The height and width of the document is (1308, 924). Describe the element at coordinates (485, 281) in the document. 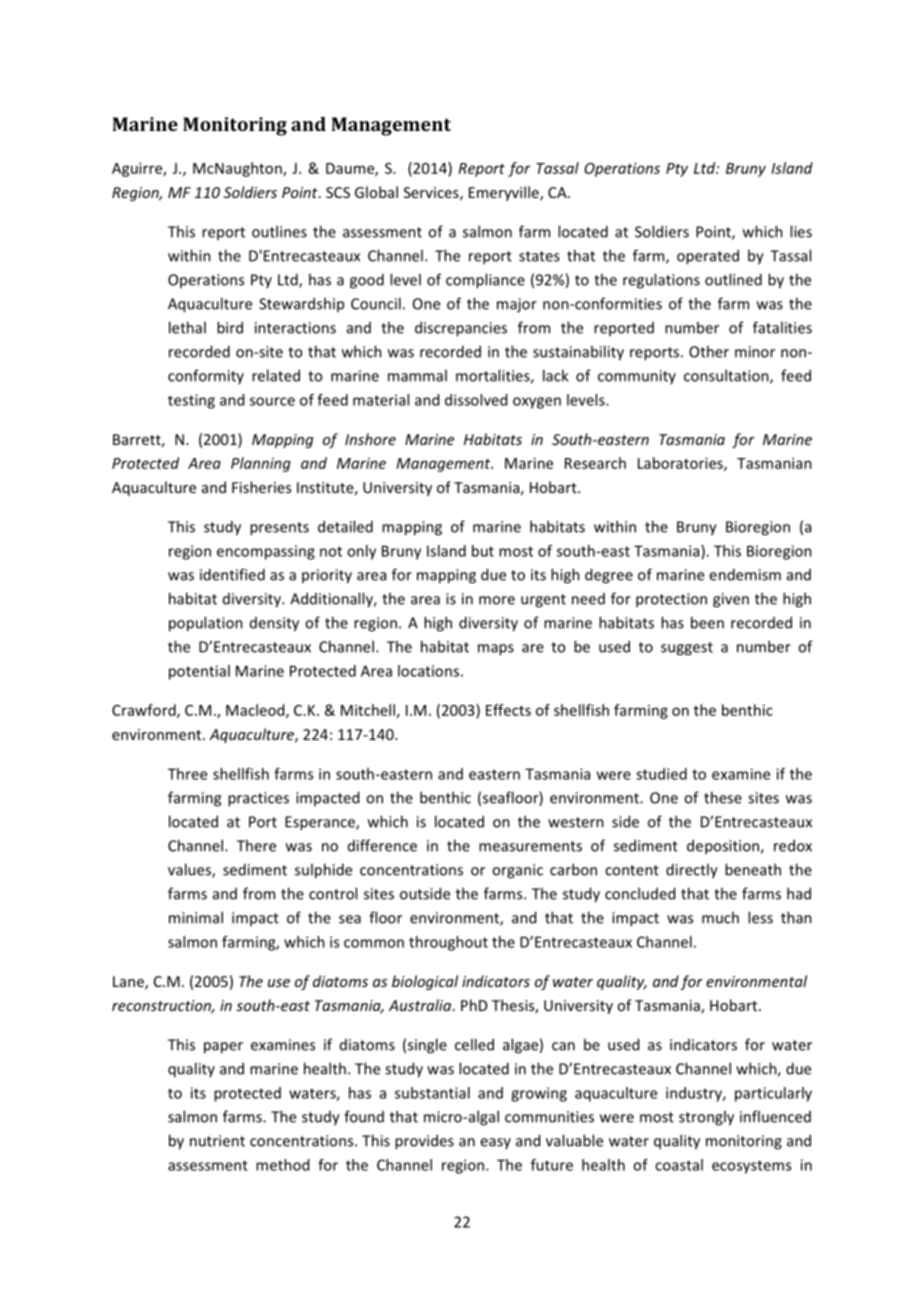

I see `compliance` at that location.
